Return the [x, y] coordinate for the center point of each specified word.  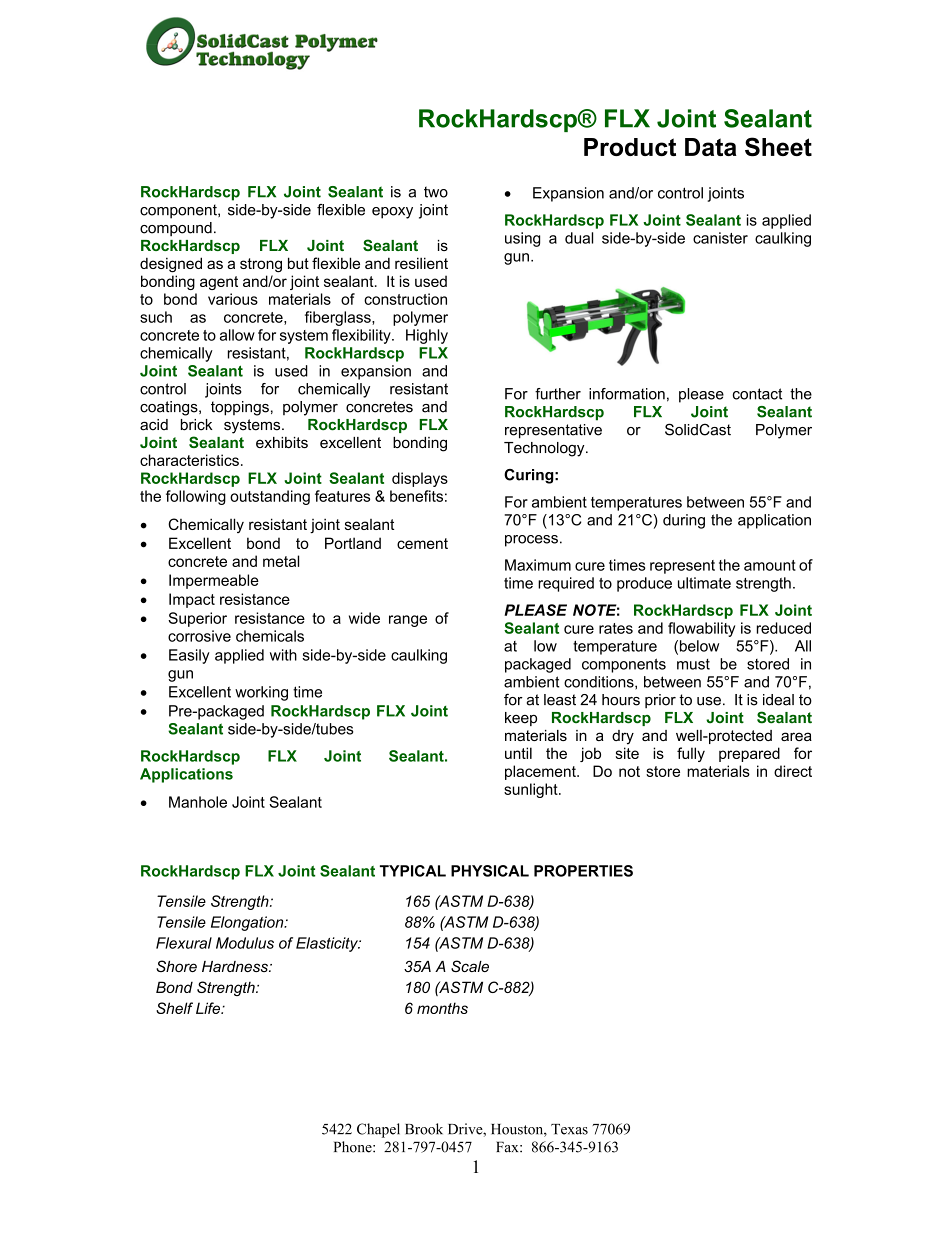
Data [711, 147]
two [436, 192]
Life [209, 1008]
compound [176, 229]
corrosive [199, 636]
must [693, 664]
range [408, 621]
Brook [424, 1129]
